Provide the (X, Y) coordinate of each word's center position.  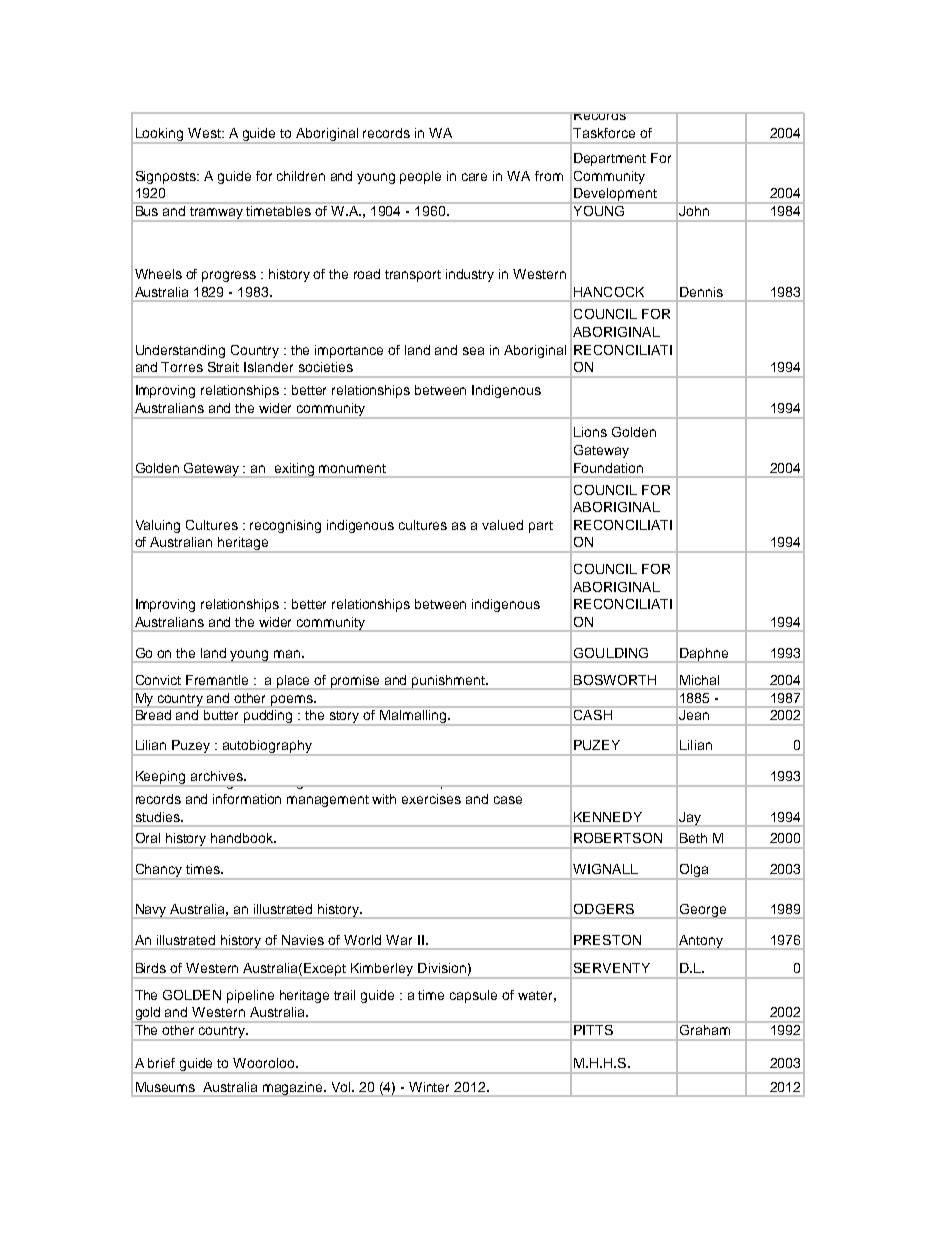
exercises (431, 799)
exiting (295, 470)
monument (352, 468)
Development (615, 196)
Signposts (167, 177)
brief (161, 1063)
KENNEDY (608, 817)
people (420, 177)
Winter (429, 1087)
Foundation (608, 468)
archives (218, 776)
